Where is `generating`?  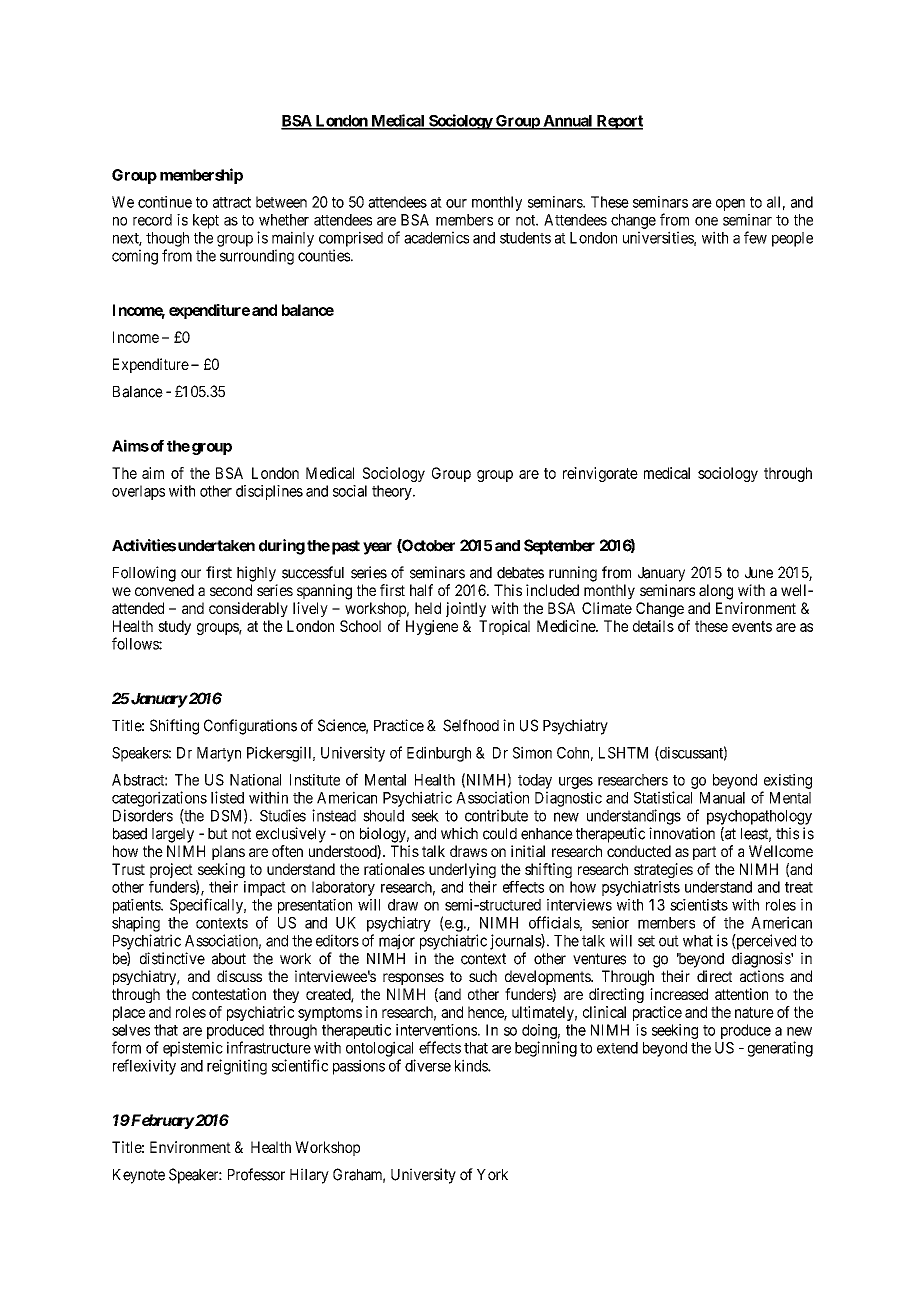
generating is located at coordinates (780, 1049).
